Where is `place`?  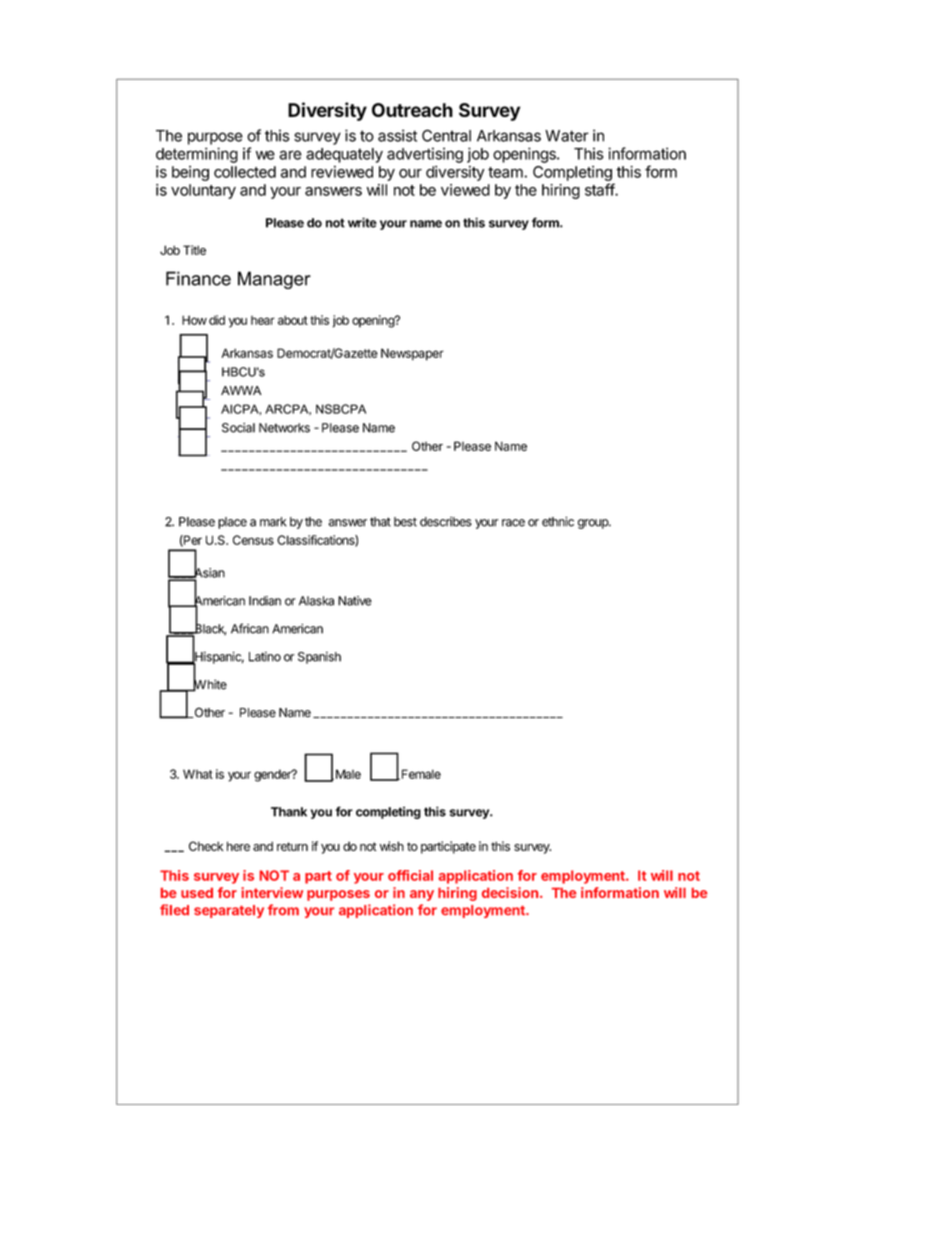 place is located at coordinates (232, 523).
